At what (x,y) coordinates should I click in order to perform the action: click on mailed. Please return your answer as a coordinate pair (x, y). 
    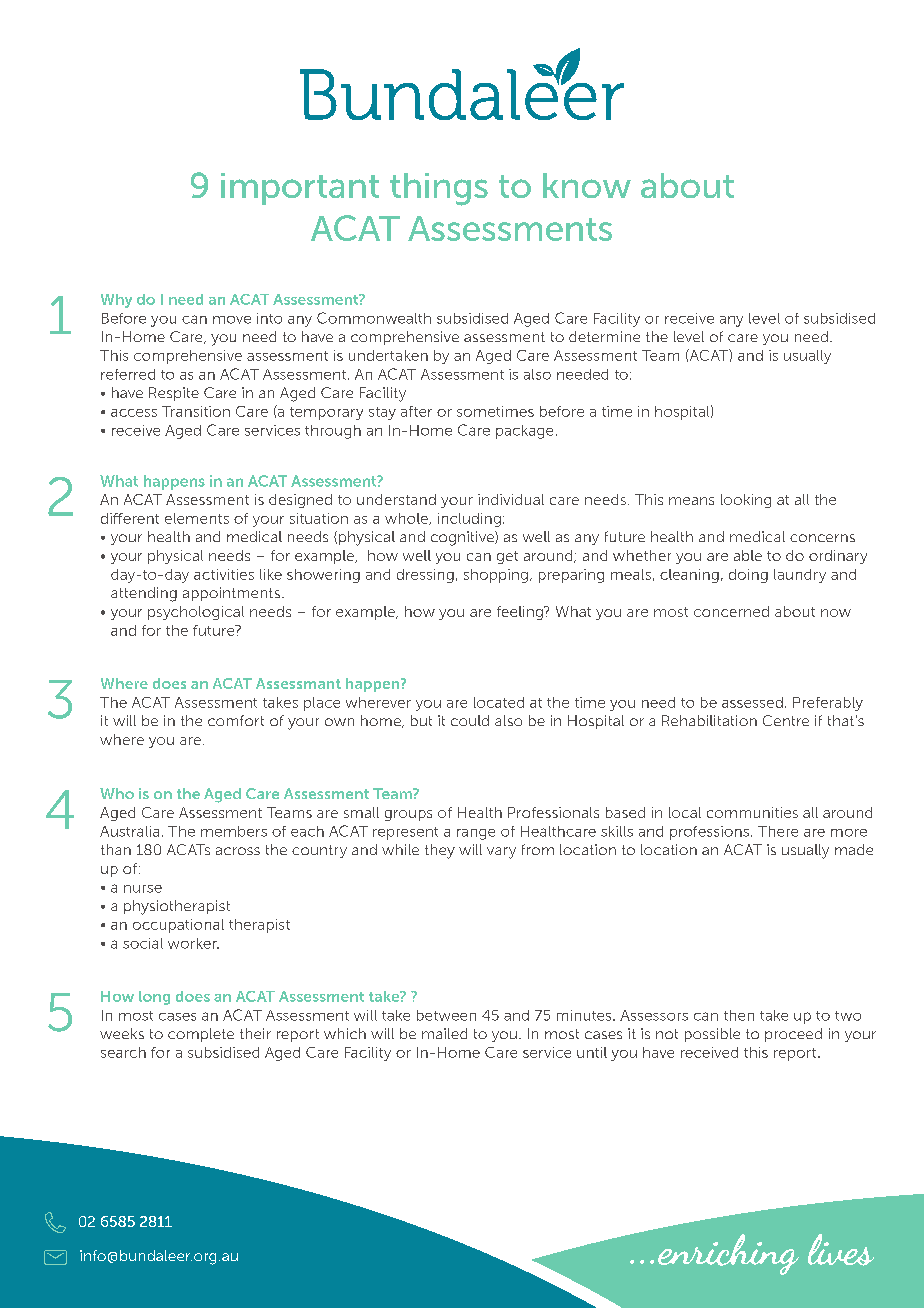
    Looking at the image, I should click on (444, 1033).
